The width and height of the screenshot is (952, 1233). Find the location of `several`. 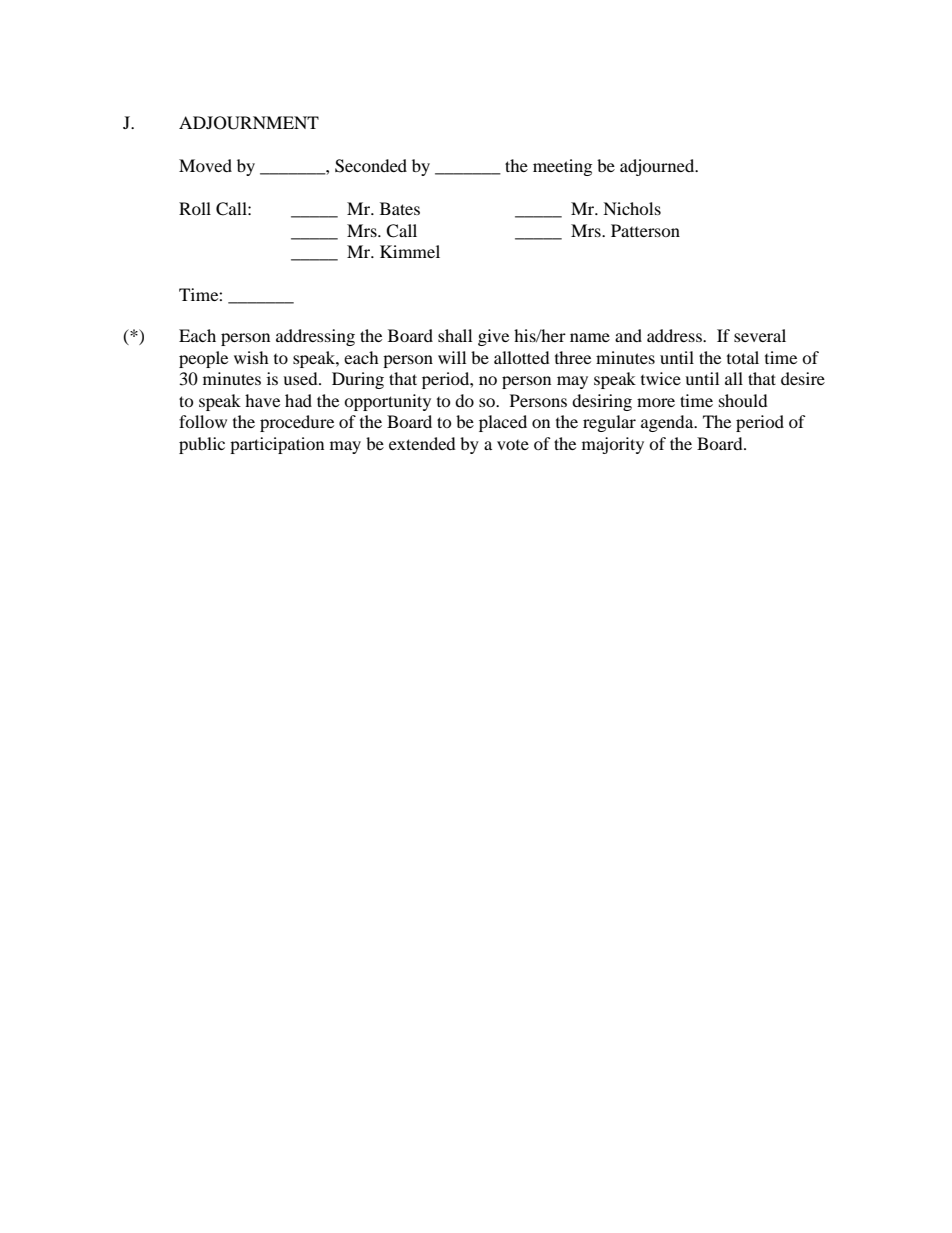

several is located at coordinates (760, 335).
